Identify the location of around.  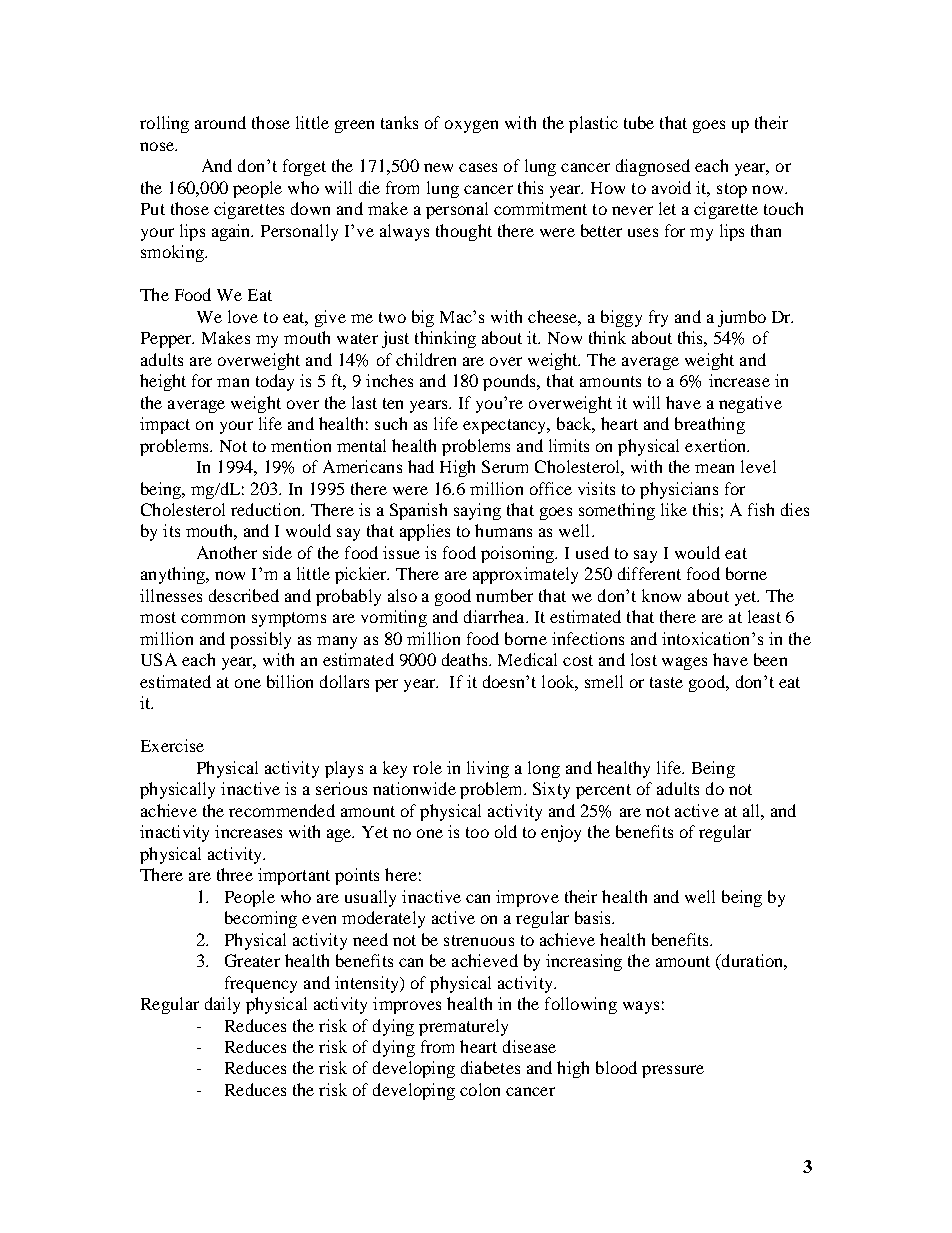
(220, 122).
